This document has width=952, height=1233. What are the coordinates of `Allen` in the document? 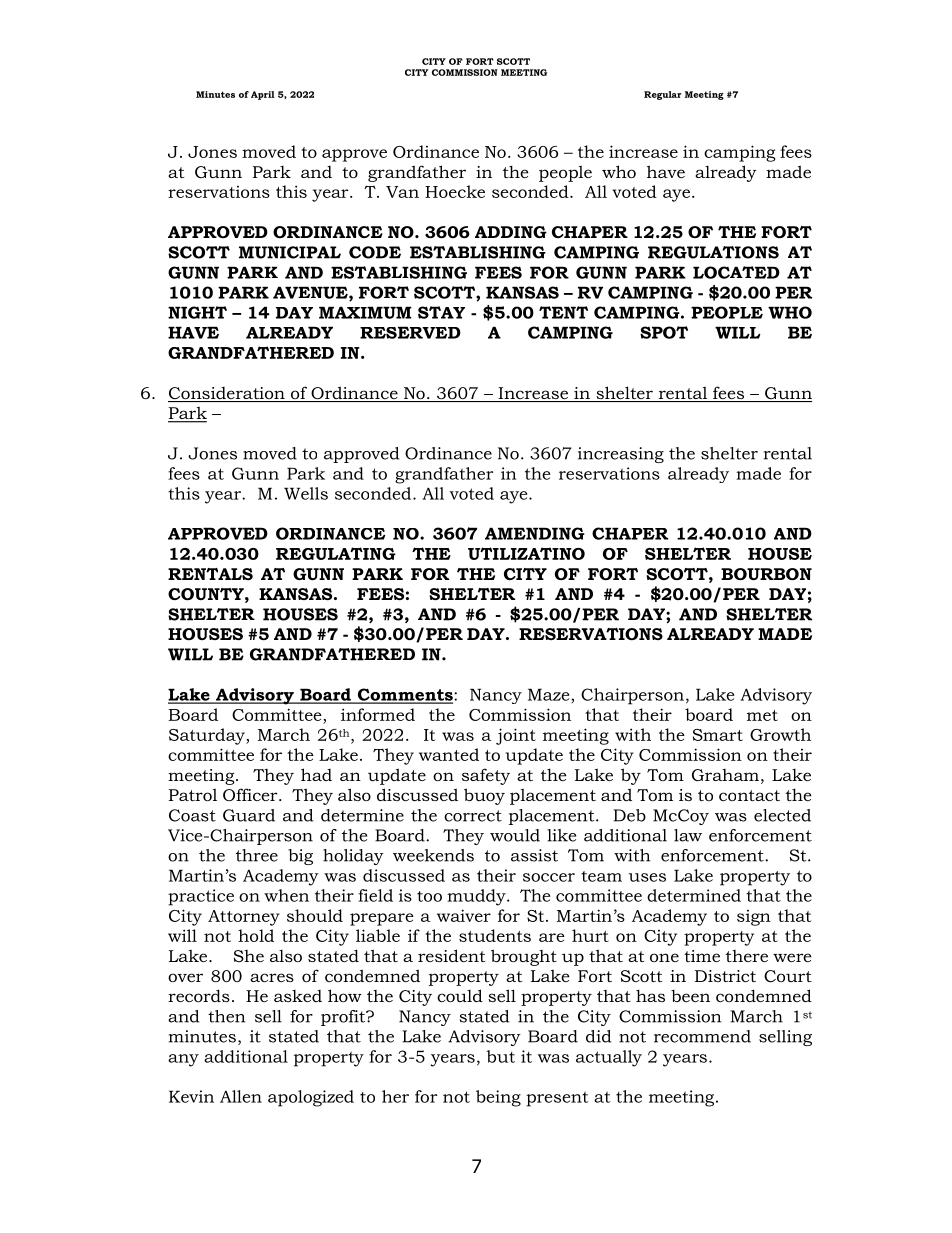 It's located at (241, 1096).
